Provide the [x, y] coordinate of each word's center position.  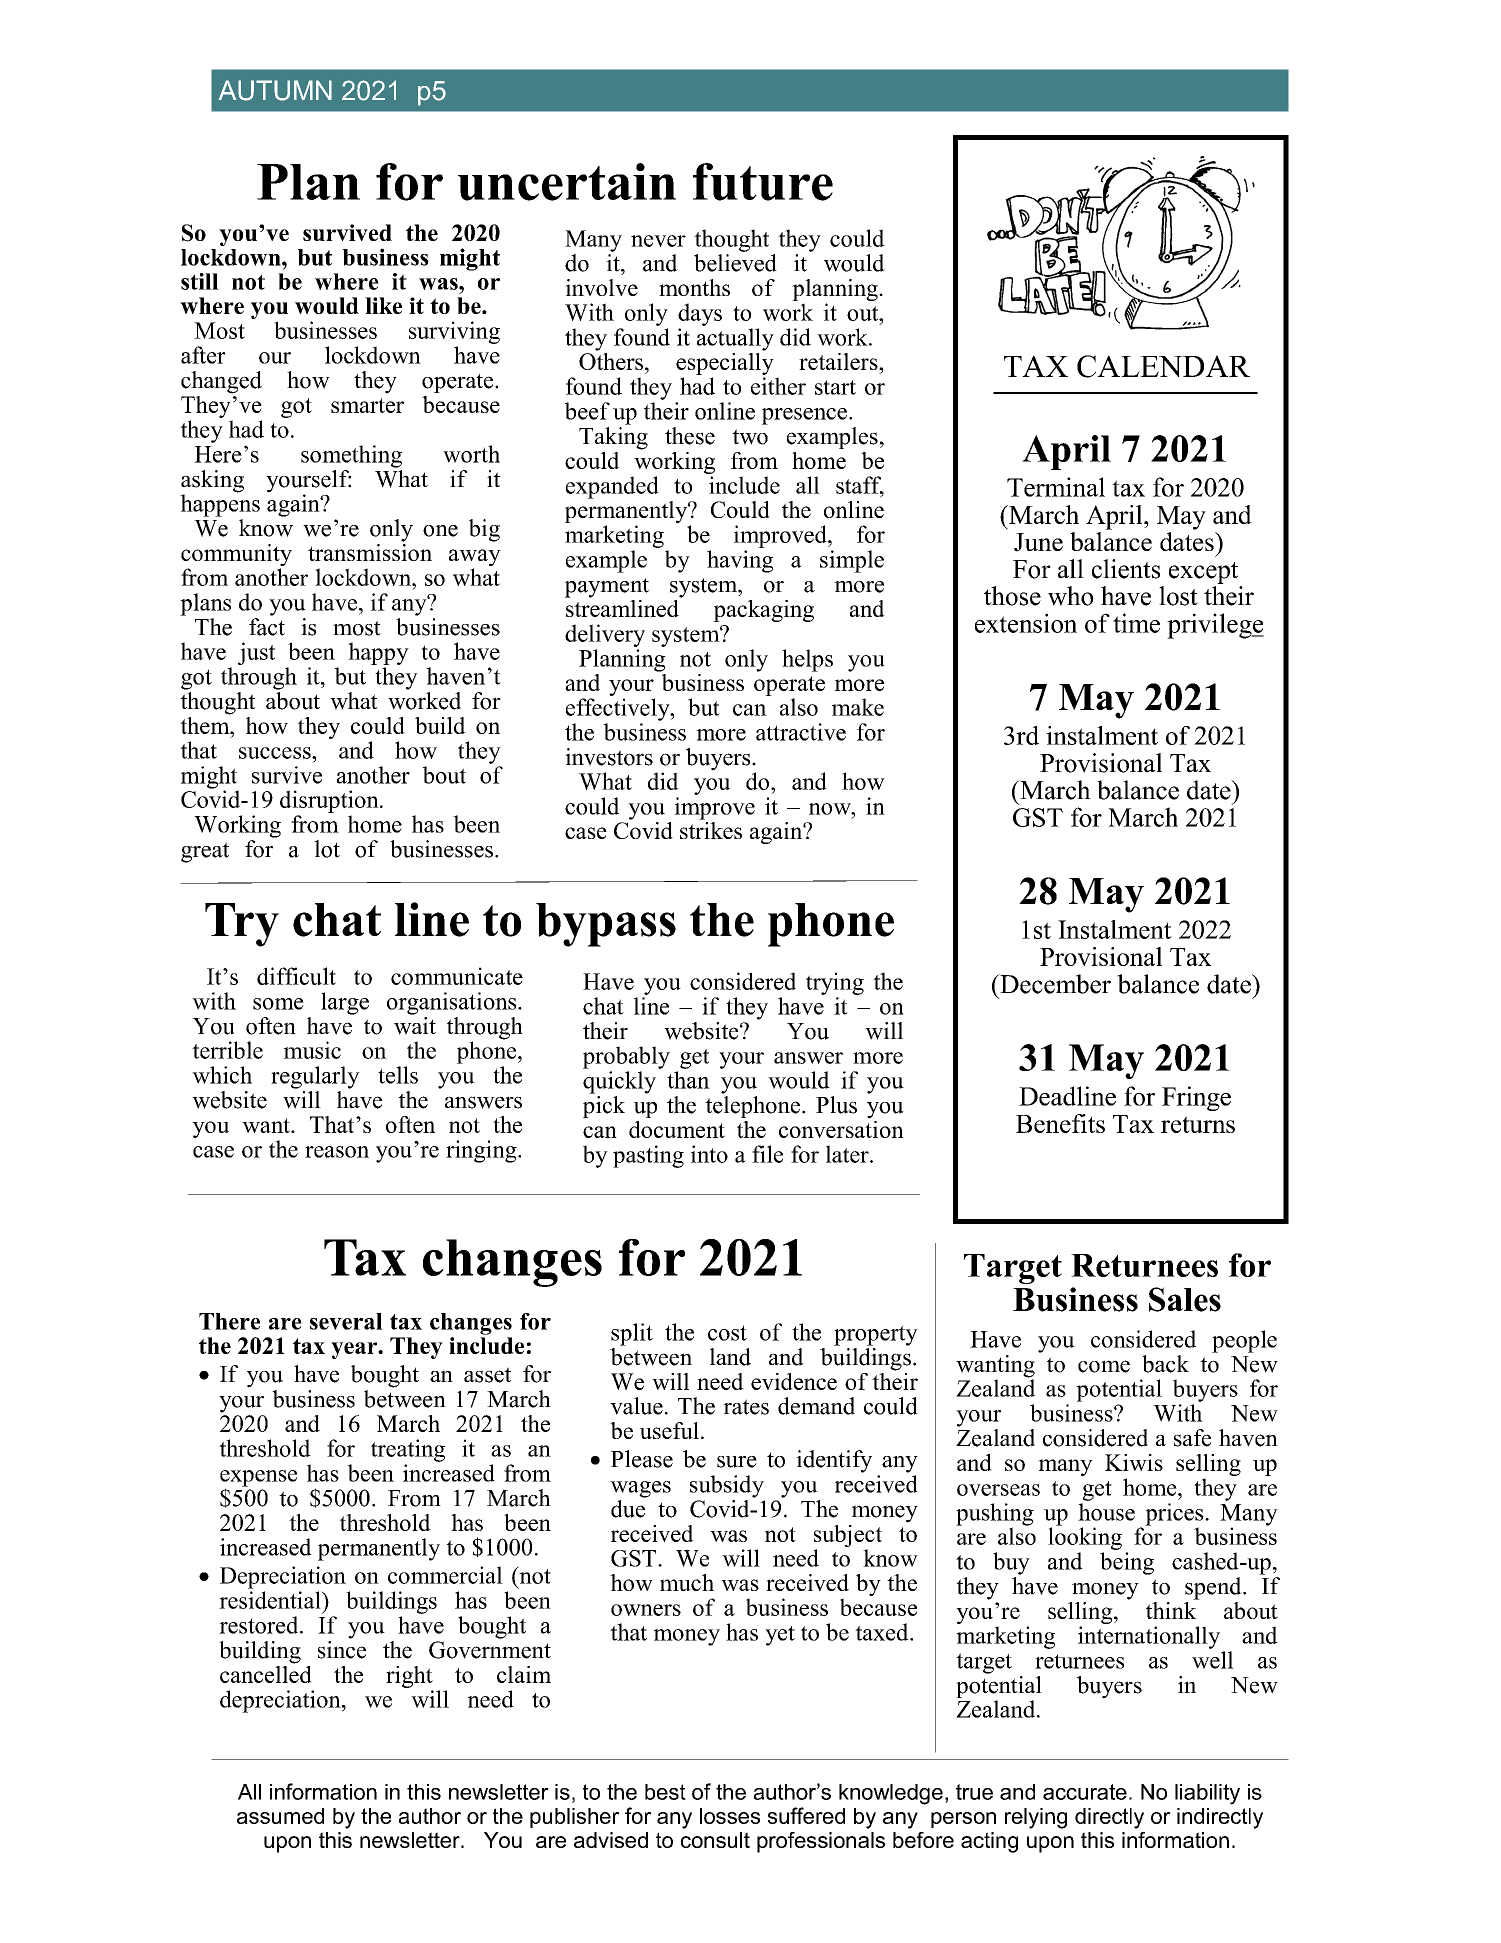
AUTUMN [275, 90]
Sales [1185, 1299]
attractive [801, 732]
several [346, 1321]
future [763, 182]
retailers [839, 361]
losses [730, 1816]
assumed [280, 1816]
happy [378, 653]
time [1136, 623]
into [709, 1154]
